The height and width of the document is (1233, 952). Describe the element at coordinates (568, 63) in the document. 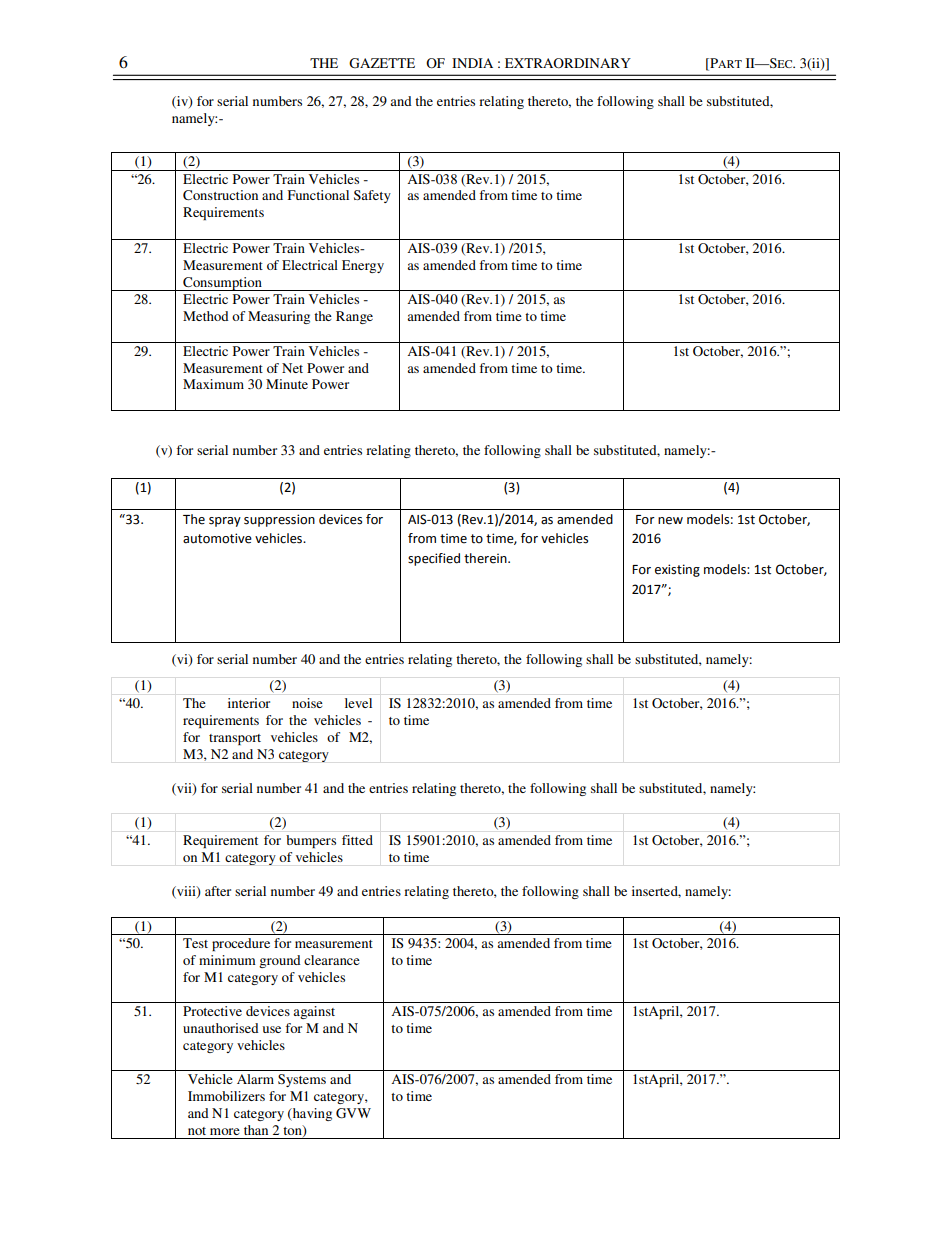

I see `EXTRAORDINARY` at that location.
